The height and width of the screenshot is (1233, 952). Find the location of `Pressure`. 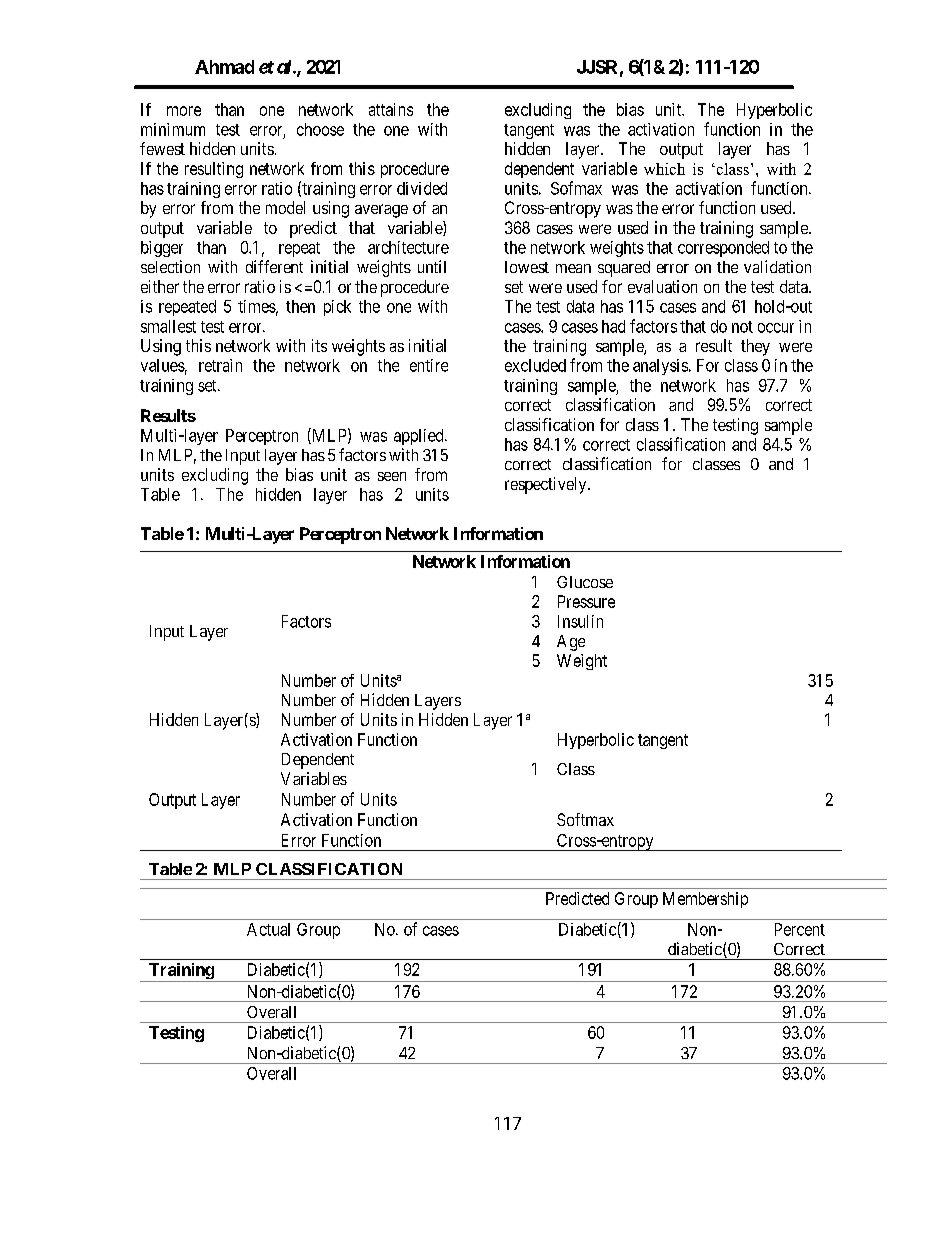

Pressure is located at coordinates (586, 601).
